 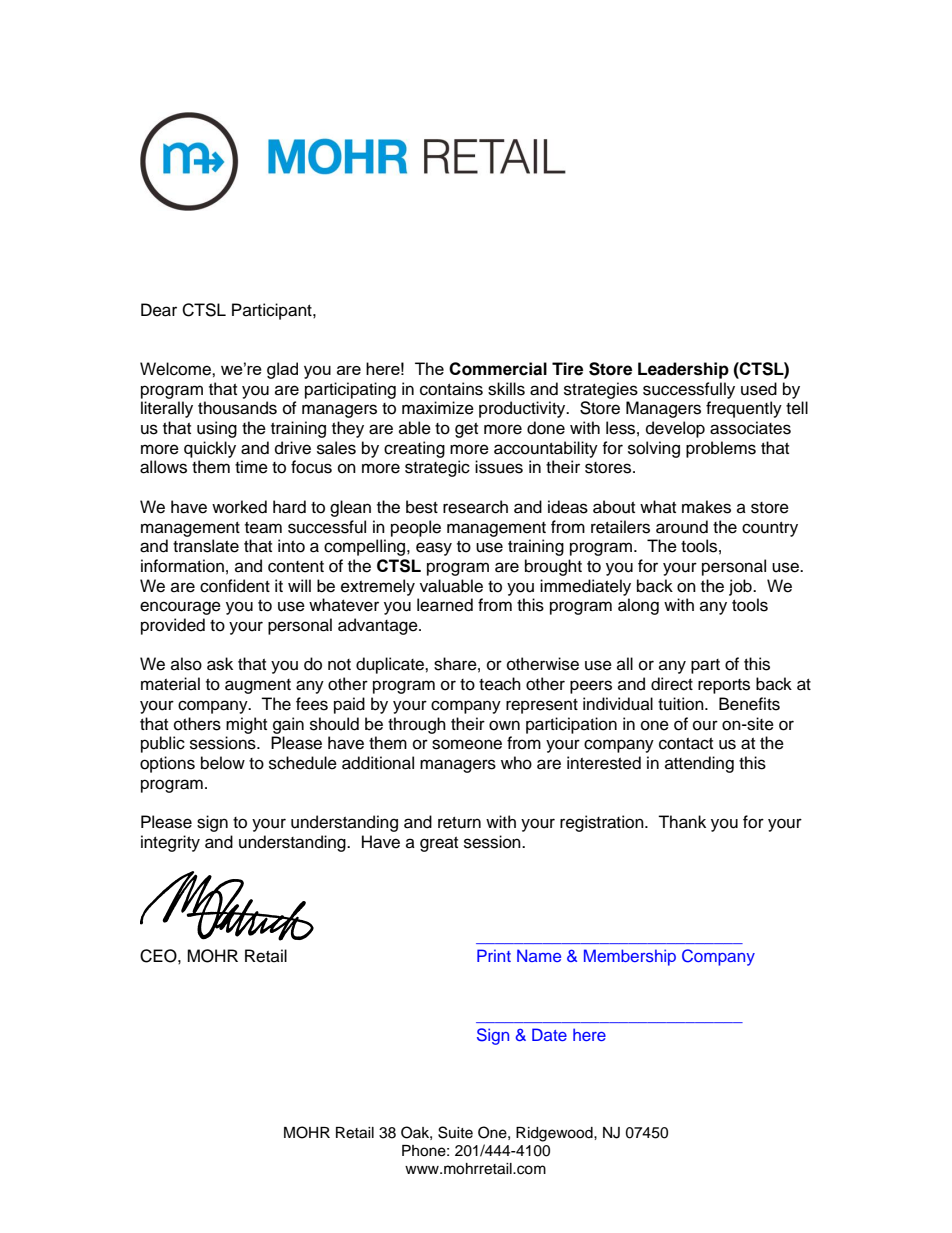 What do you see at coordinates (246, 725) in the document?
I see `might` at bounding box center [246, 725].
